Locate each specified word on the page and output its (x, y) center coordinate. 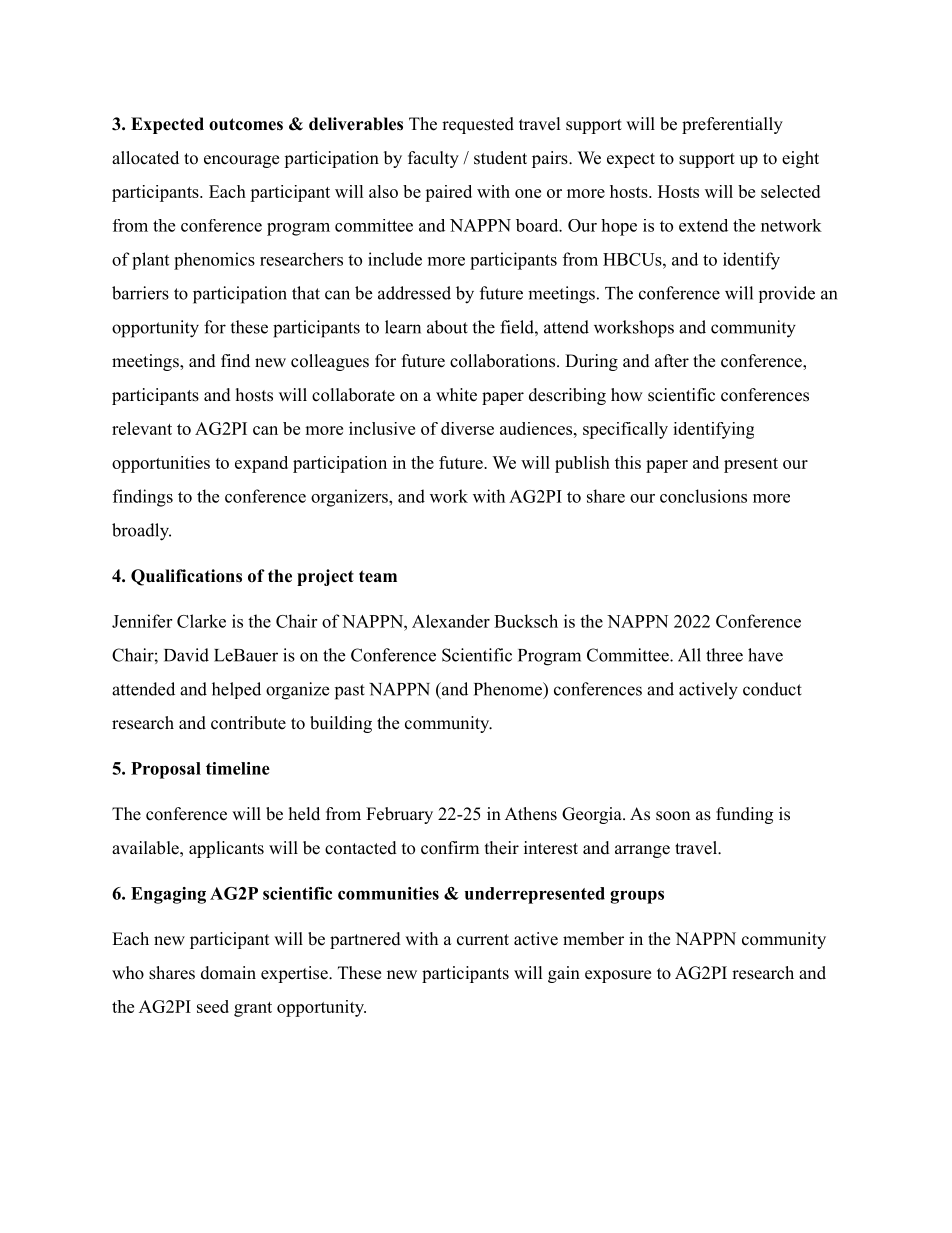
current (483, 940)
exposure (618, 976)
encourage (241, 161)
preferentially (732, 125)
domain (228, 973)
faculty (433, 159)
